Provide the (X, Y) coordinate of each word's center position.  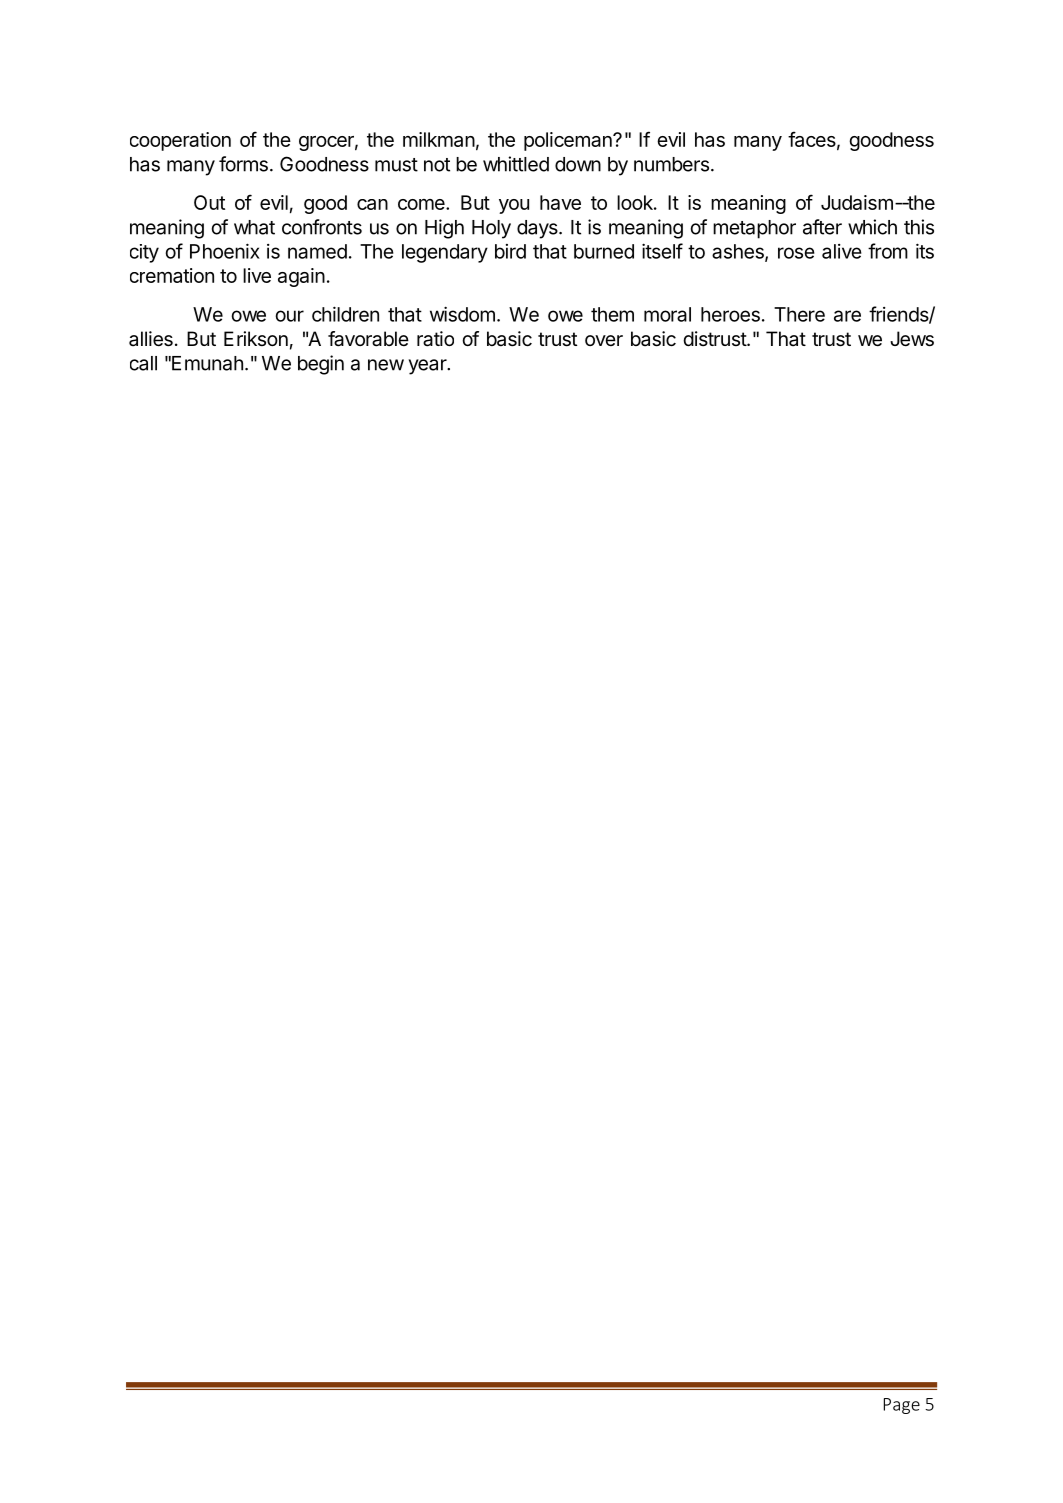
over (604, 340)
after (822, 227)
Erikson (256, 338)
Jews (912, 339)
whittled (516, 164)
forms (243, 164)
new (386, 365)
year (428, 367)
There (799, 314)
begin (321, 365)
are (847, 316)
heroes (730, 314)
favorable (368, 339)
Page (902, 1406)
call (143, 363)
